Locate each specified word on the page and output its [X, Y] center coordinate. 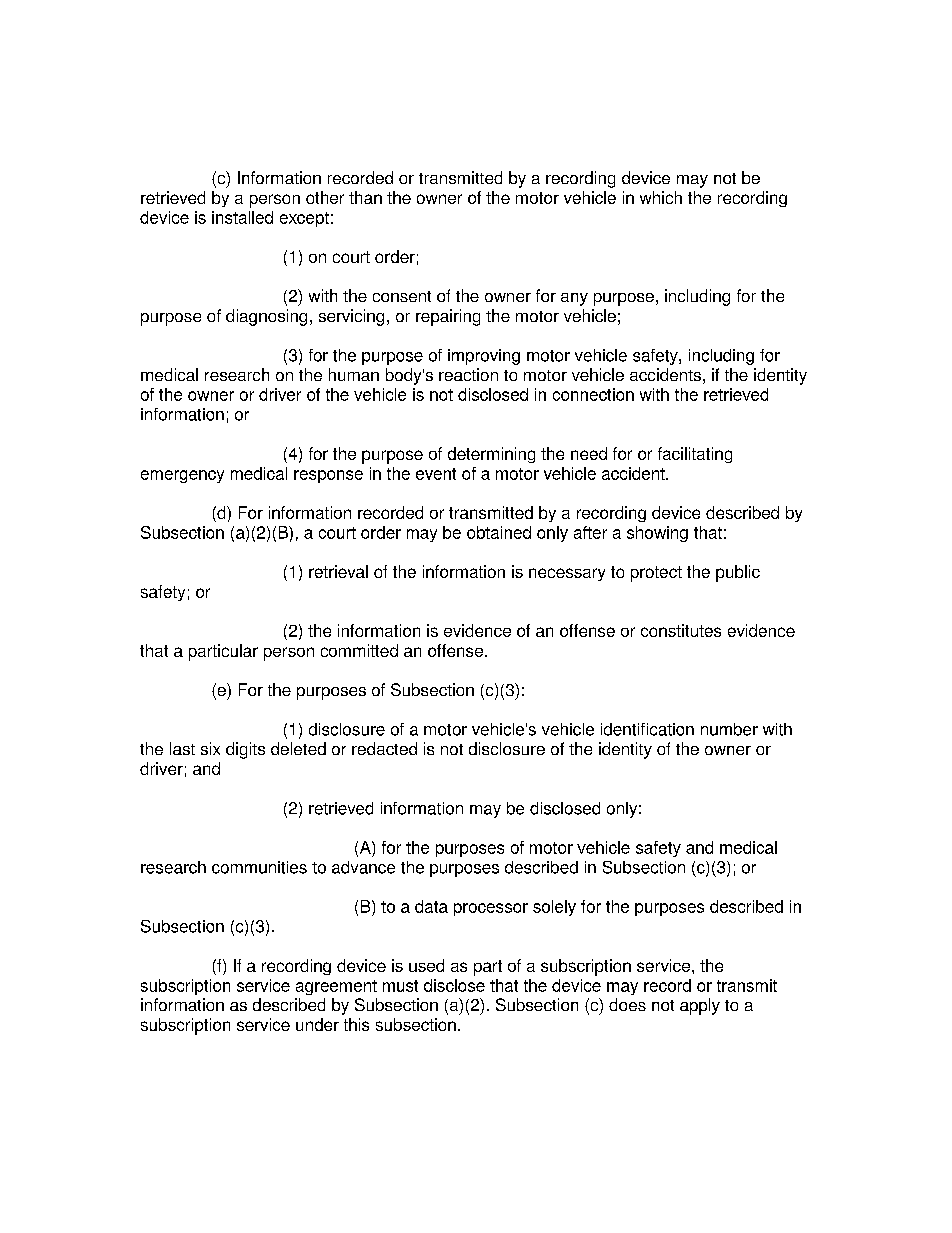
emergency [182, 476]
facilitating [695, 455]
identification [647, 729]
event [436, 474]
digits [245, 750]
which [661, 197]
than [365, 197]
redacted [384, 748]
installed [242, 217]
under [317, 1024]
